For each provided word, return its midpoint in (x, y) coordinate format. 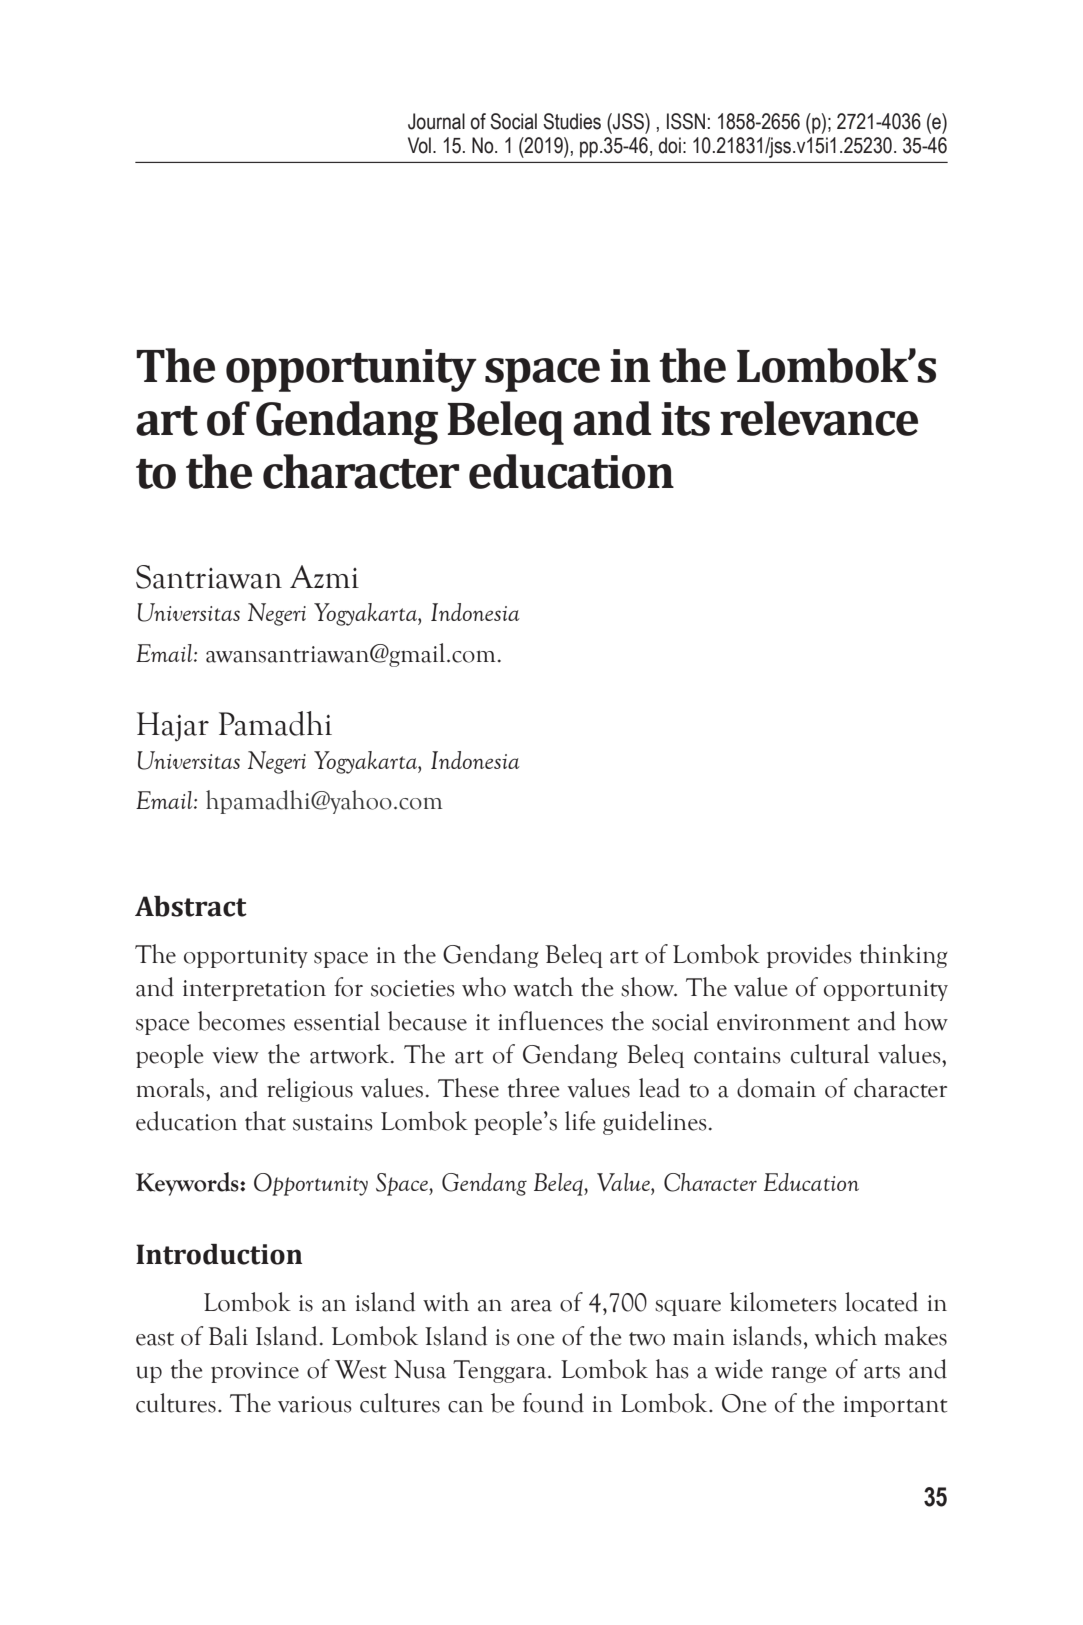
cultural (830, 1054)
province (255, 1372)
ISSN (686, 121)
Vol (419, 145)
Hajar (173, 727)
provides (809, 956)
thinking (904, 956)
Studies (572, 121)
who (484, 987)
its (685, 419)
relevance (819, 418)
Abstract (191, 906)
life (580, 1121)
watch (543, 987)
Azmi (324, 576)
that (265, 1121)
